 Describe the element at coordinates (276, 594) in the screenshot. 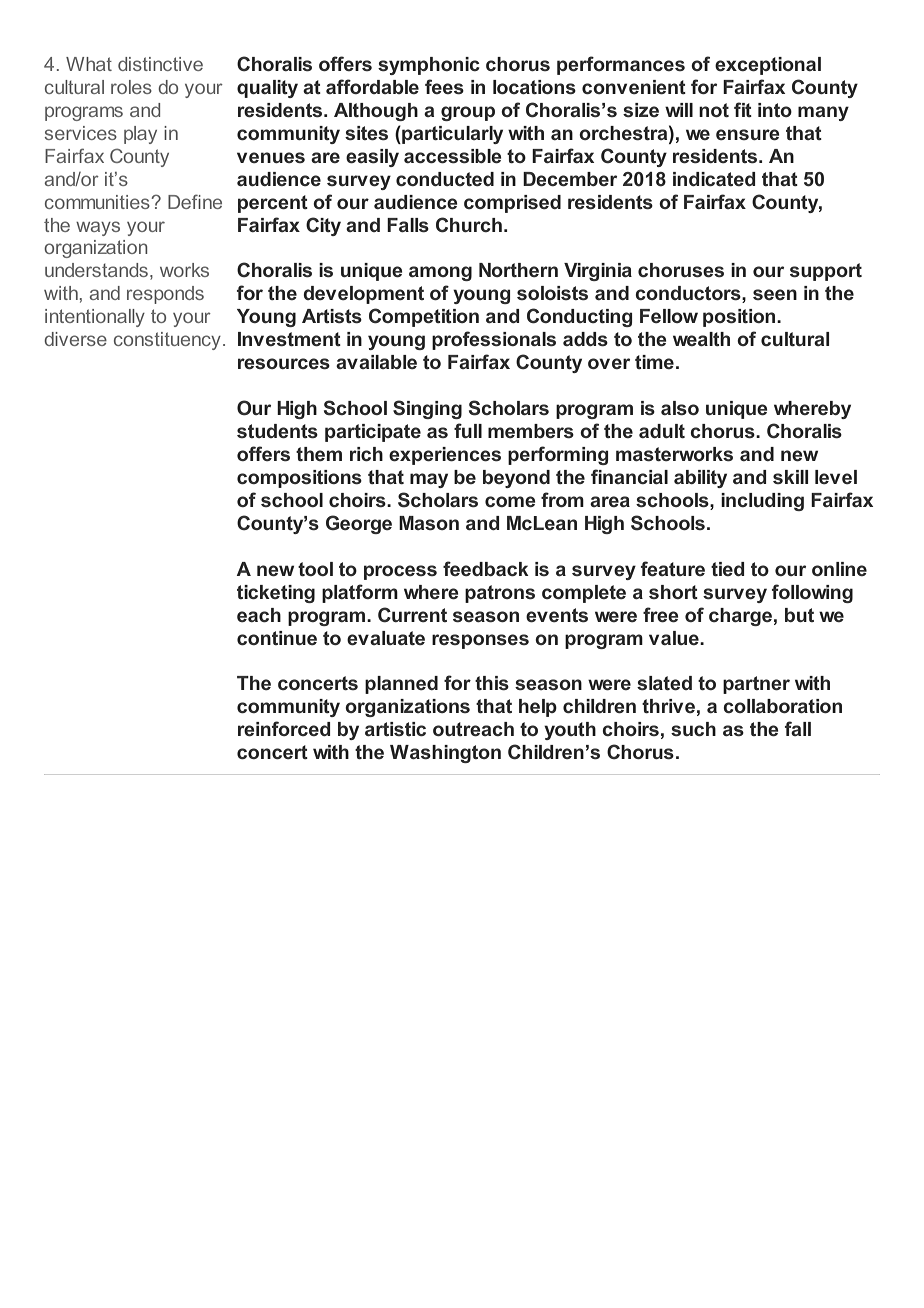

I see `ticketing` at that location.
